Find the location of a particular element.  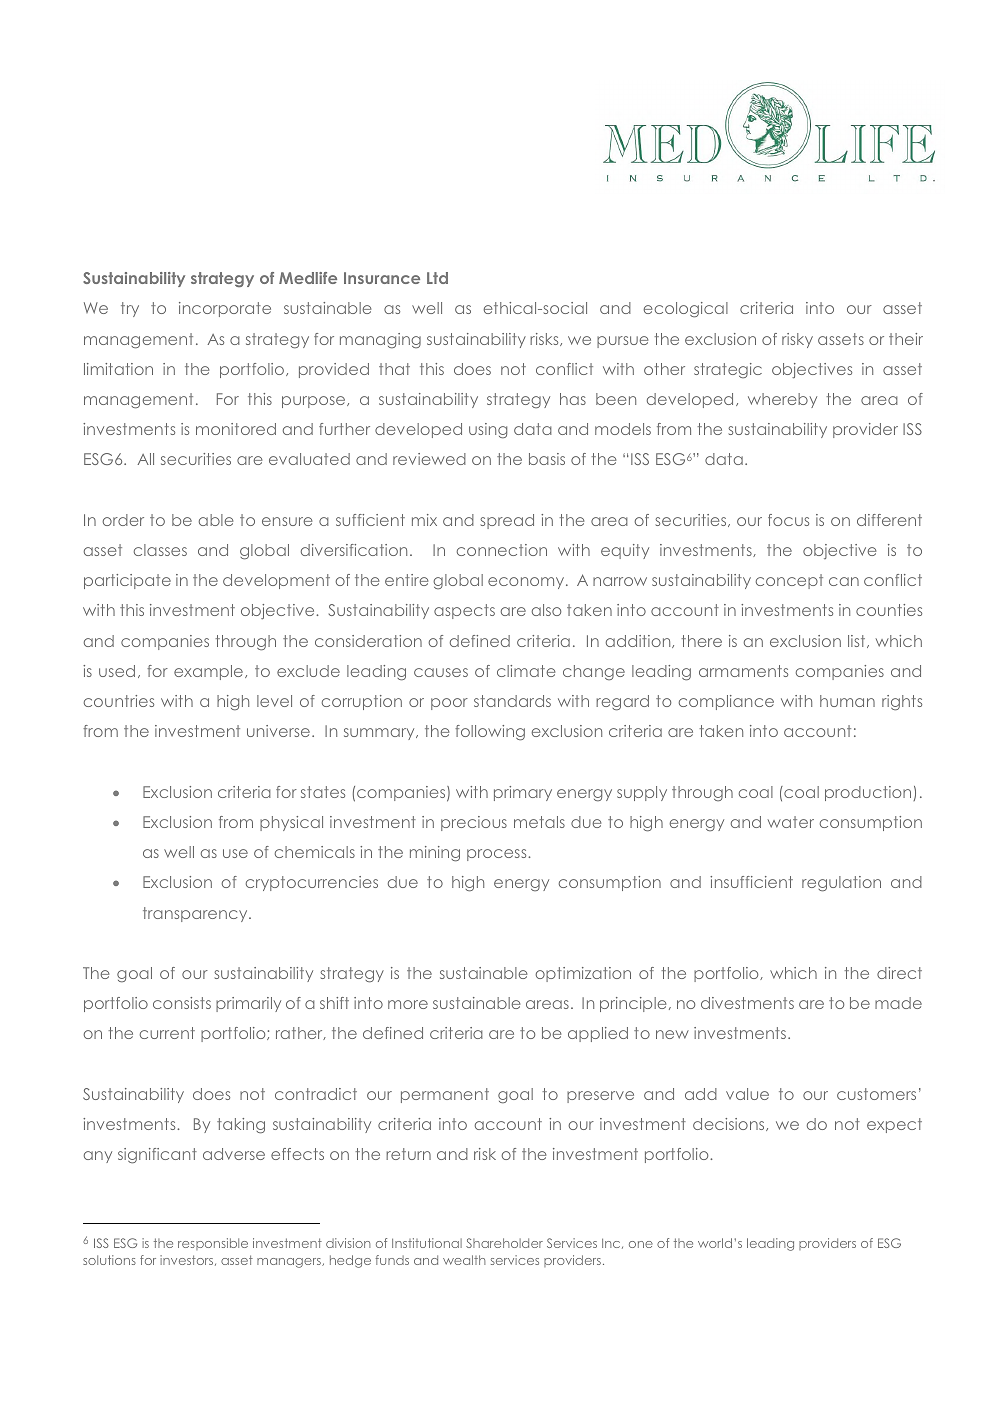

incorporate is located at coordinates (225, 309).
